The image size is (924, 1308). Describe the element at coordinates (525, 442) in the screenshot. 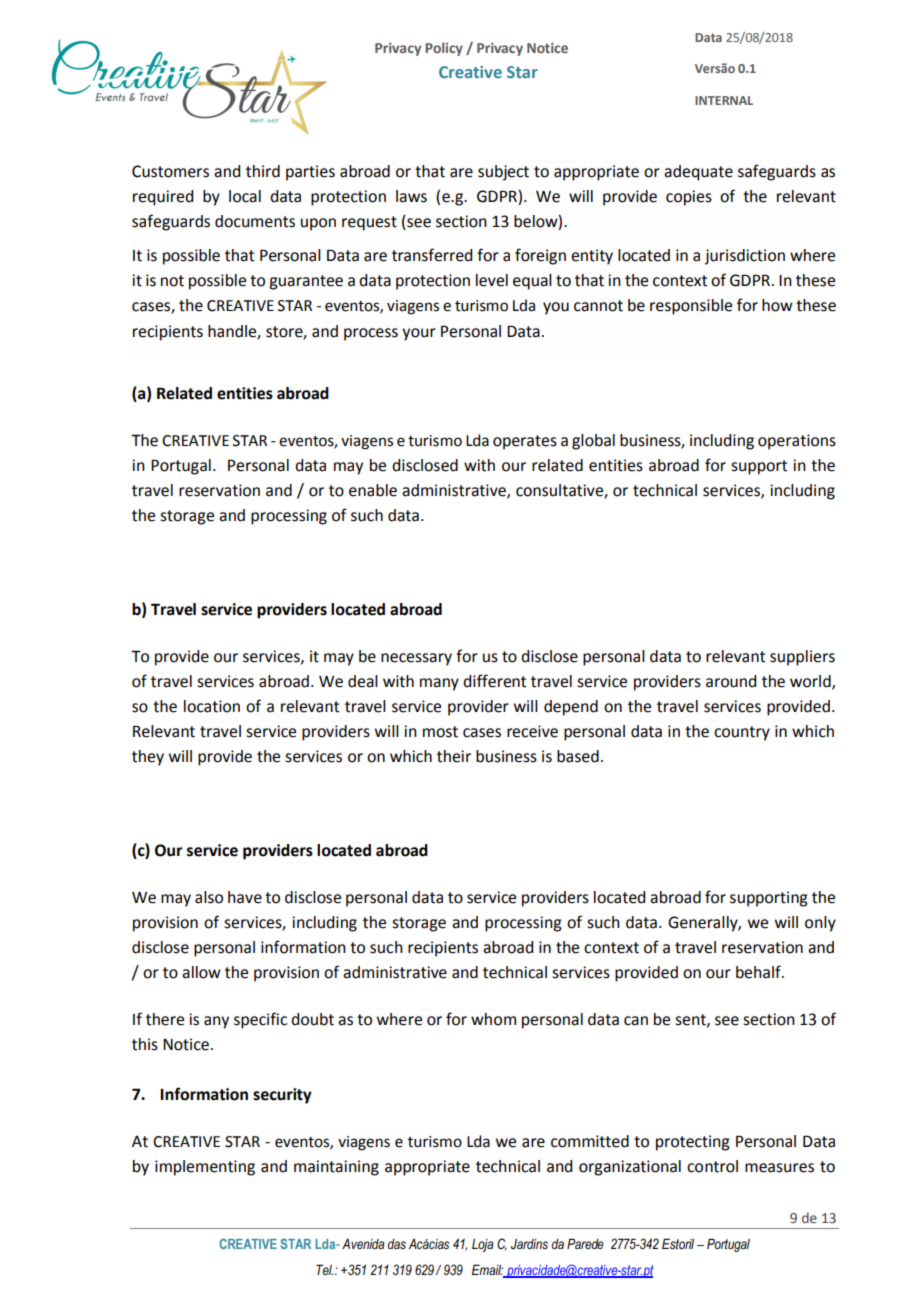

I see `operates` at that location.
